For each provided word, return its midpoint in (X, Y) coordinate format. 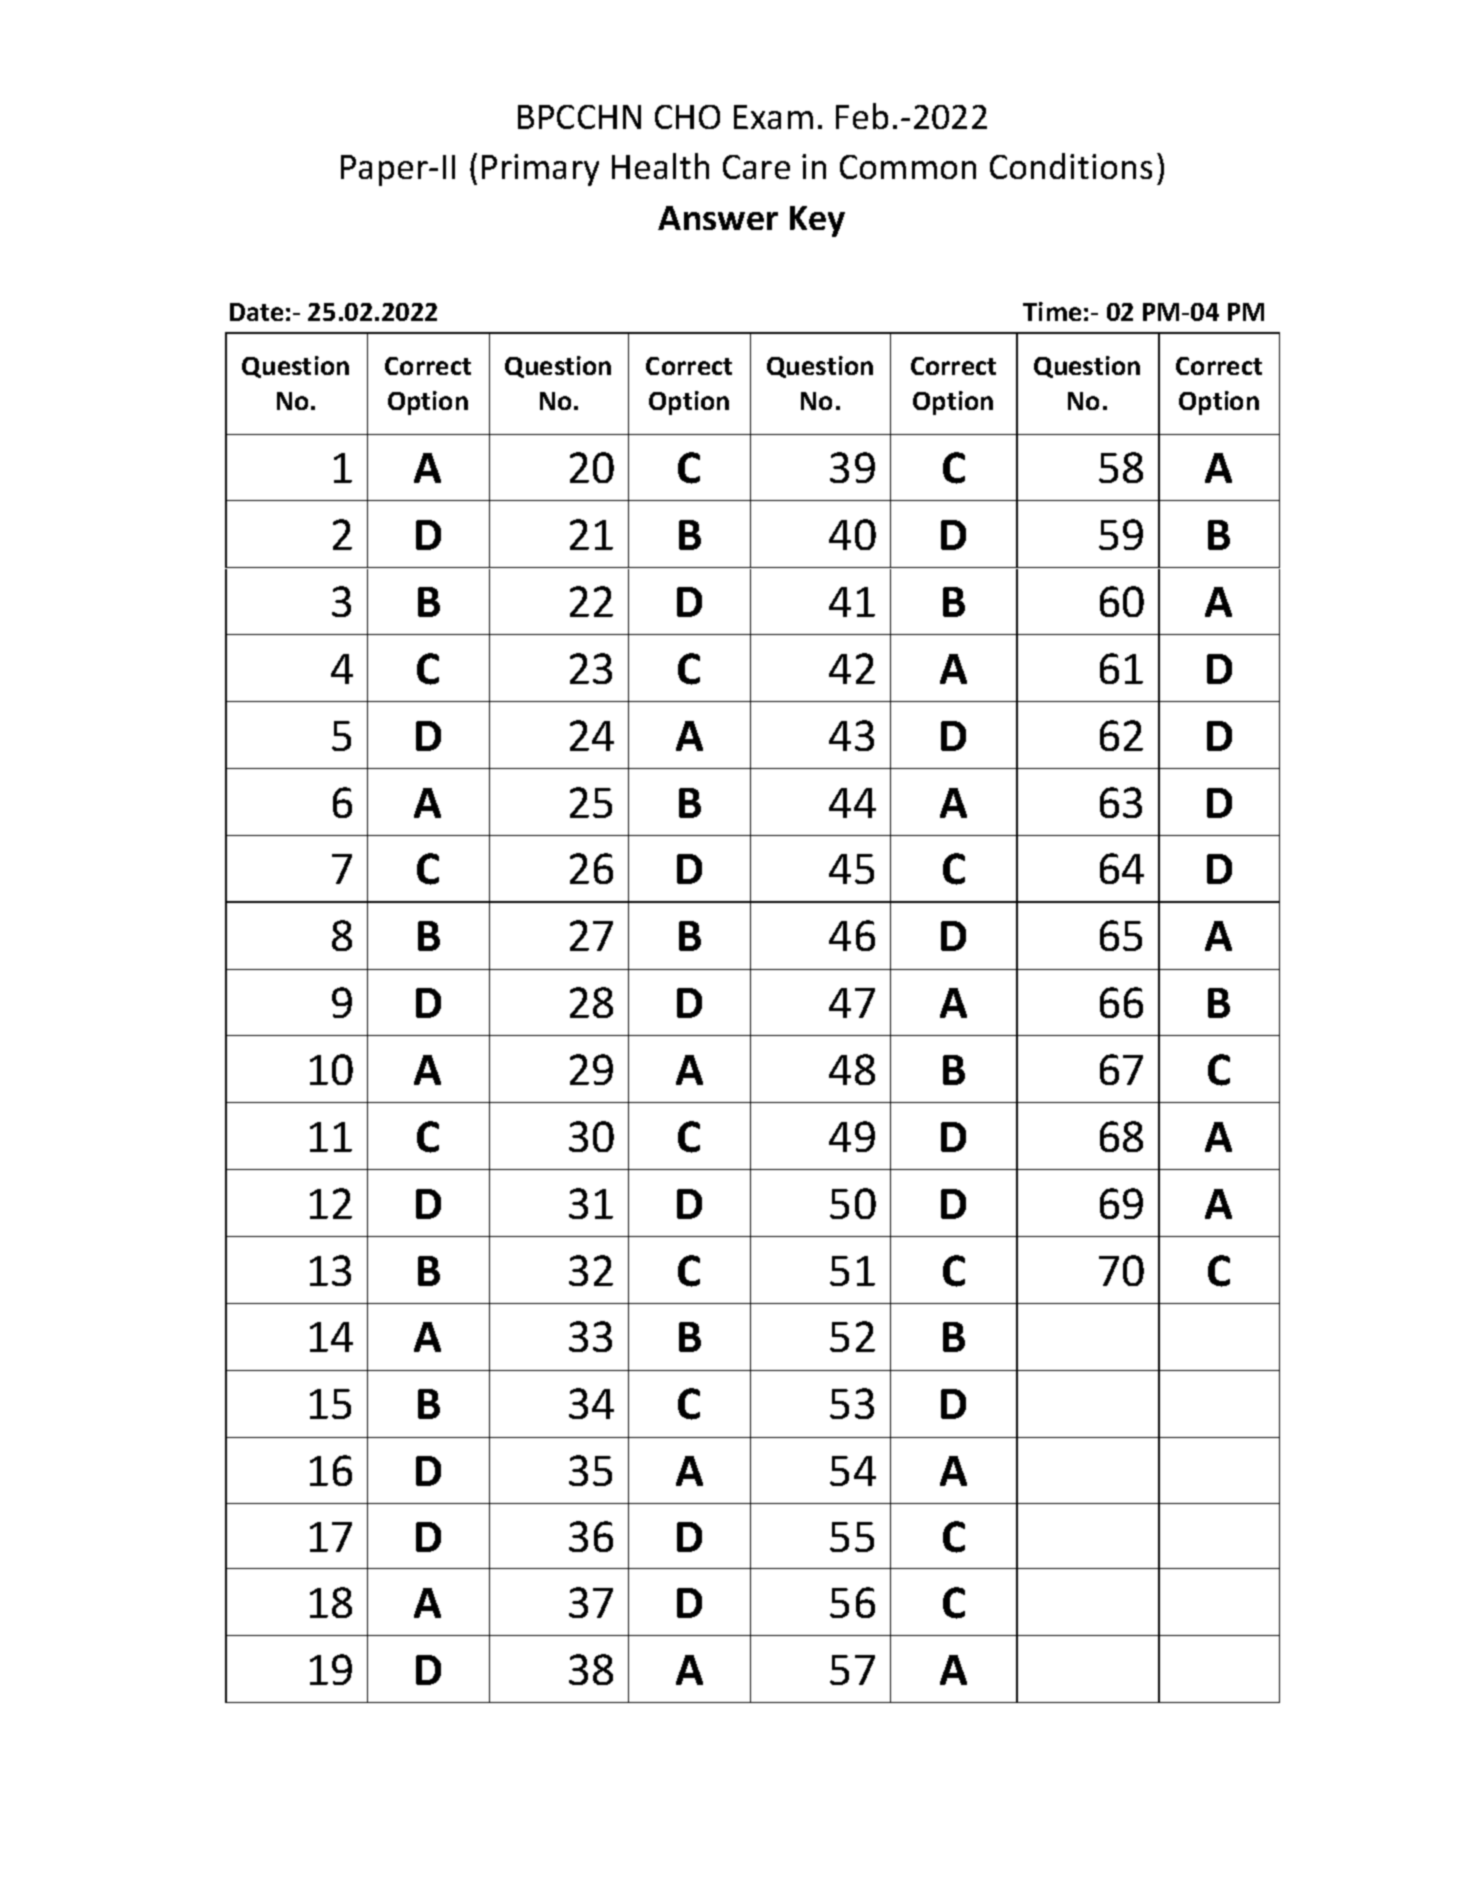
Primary (540, 170)
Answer (718, 218)
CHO (687, 117)
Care (756, 167)
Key (817, 221)
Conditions (1071, 166)
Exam (773, 117)
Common (908, 167)
